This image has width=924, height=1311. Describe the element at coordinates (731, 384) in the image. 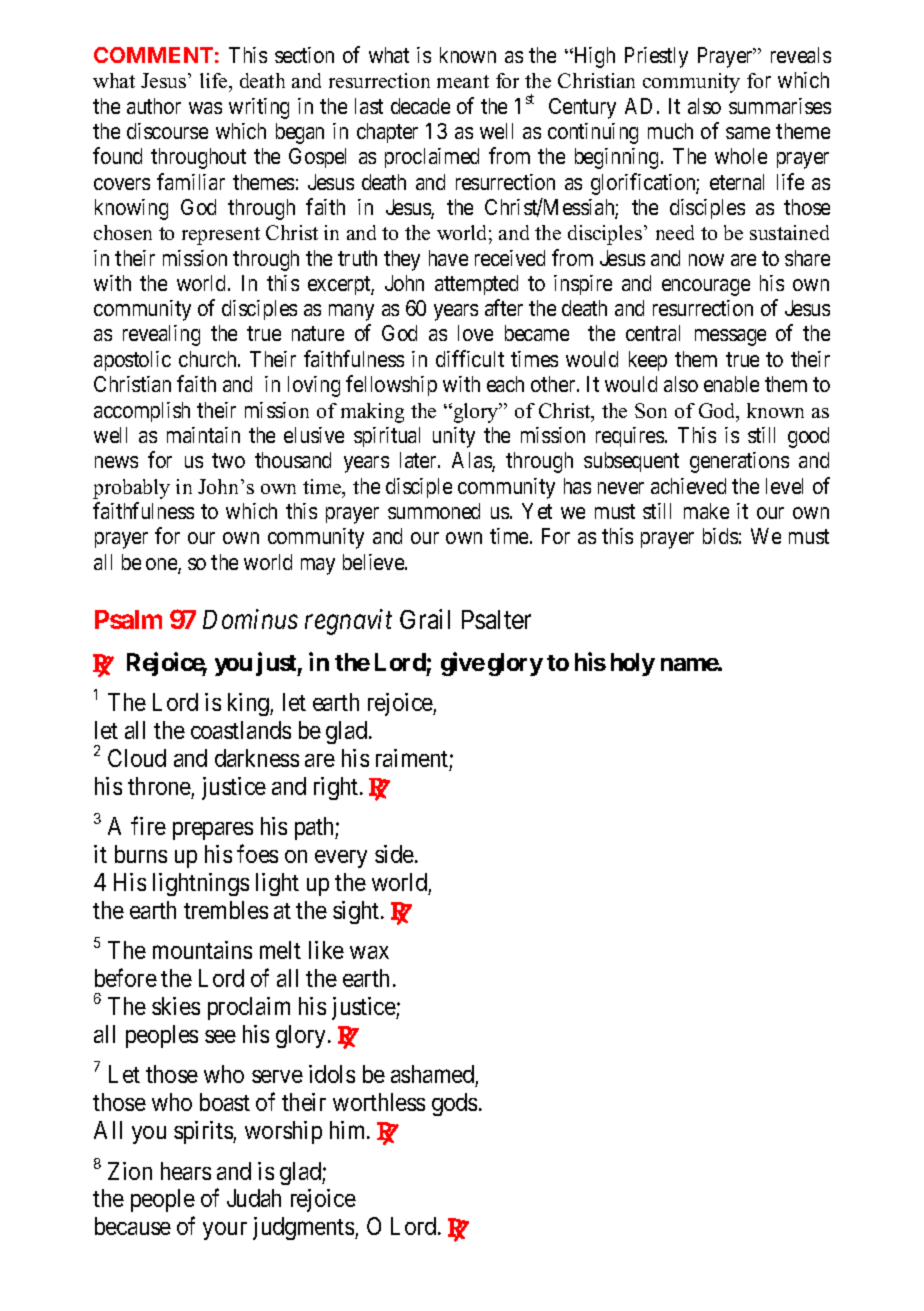

I see `enable` at that location.
